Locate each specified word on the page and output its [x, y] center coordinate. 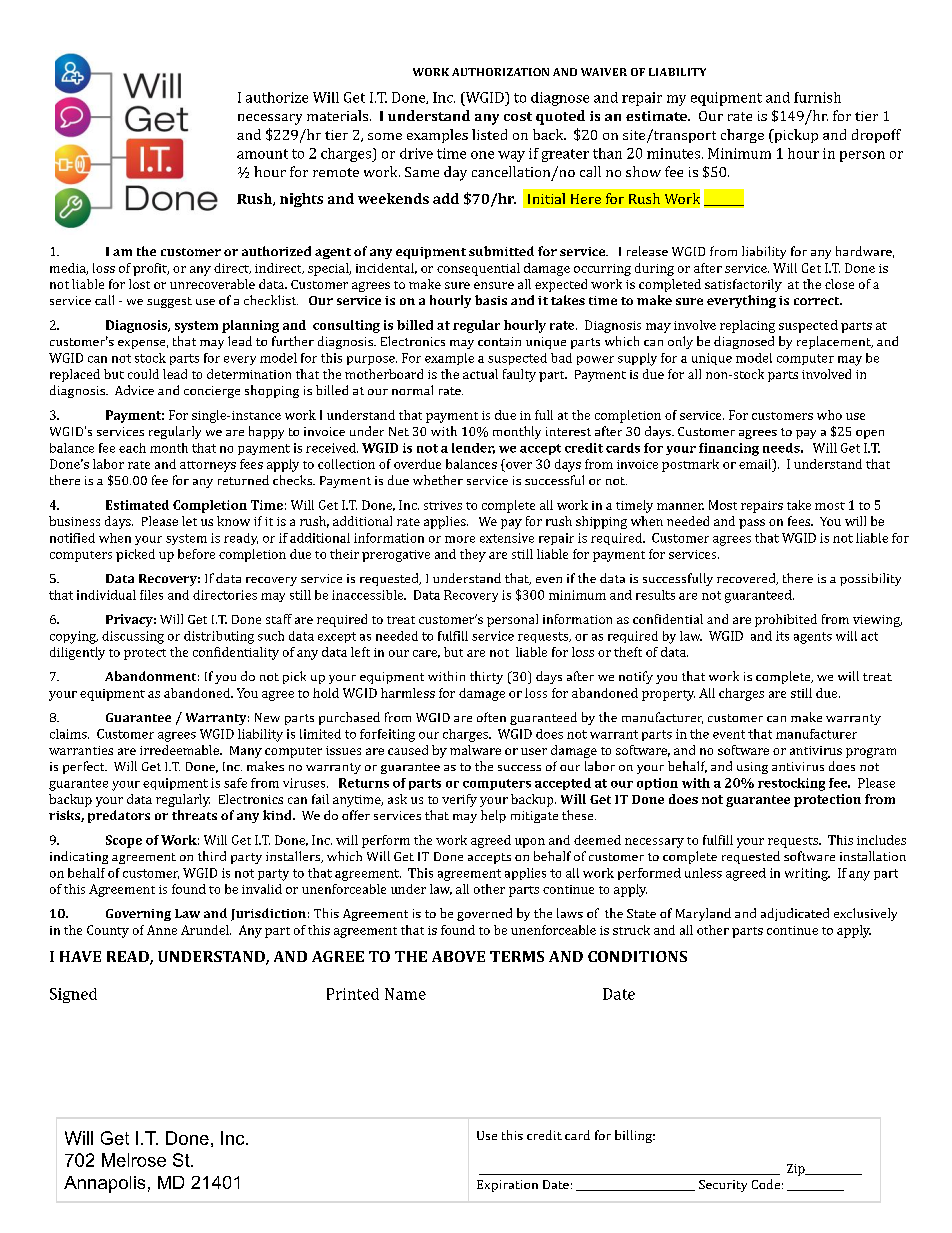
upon [530, 843]
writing [807, 874]
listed [489, 134]
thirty [486, 677]
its [782, 636]
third [212, 856]
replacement [835, 342]
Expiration [507, 1186]
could [143, 374]
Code [766, 1184]
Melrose [134, 1160]
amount [262, 154]
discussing [133, 637]
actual [480, 374]
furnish [817, 97]
